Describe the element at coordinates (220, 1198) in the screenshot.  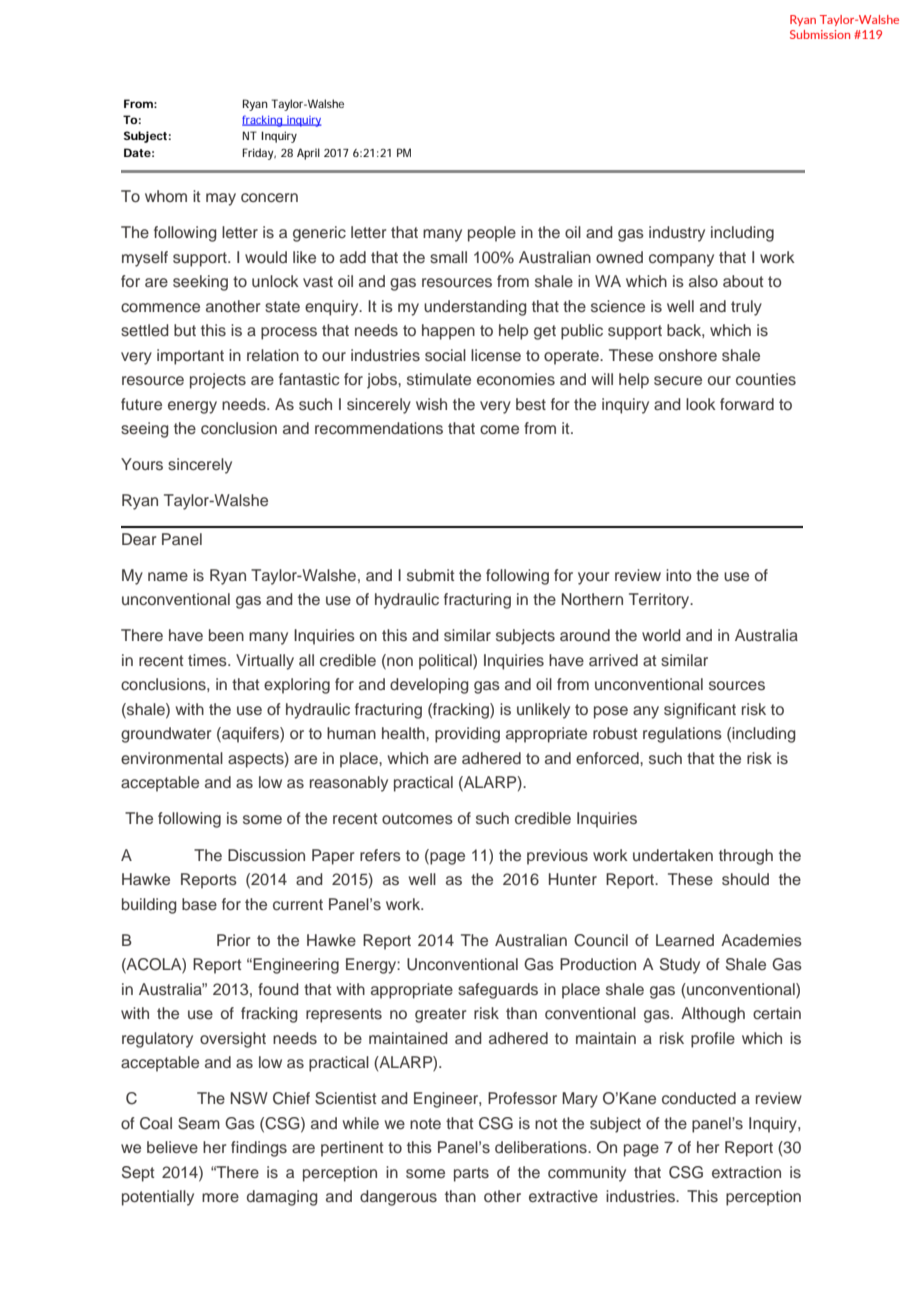
I see `more` at that location.
